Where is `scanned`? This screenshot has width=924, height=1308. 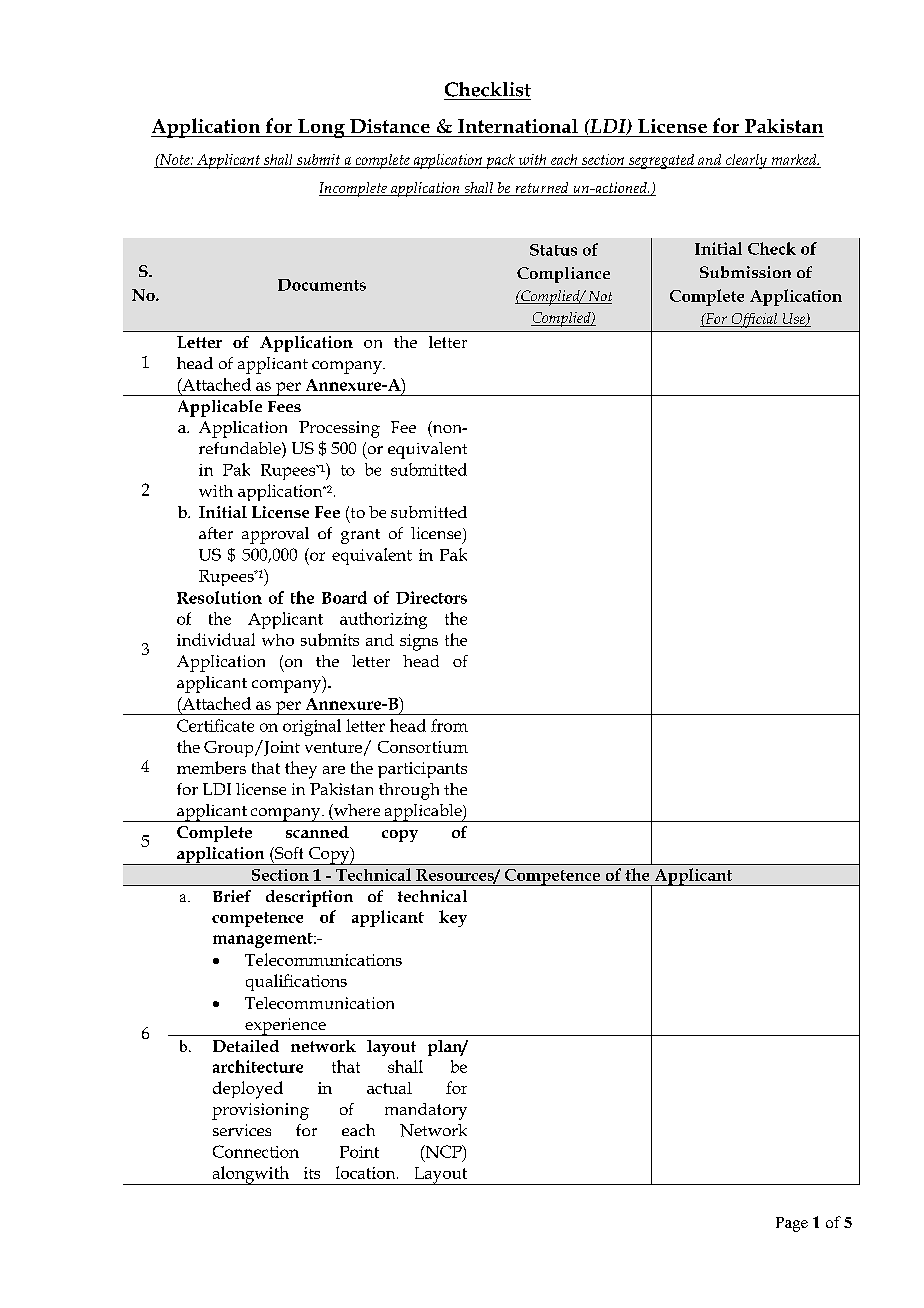
scanned is located at coordinates (317, 832).
